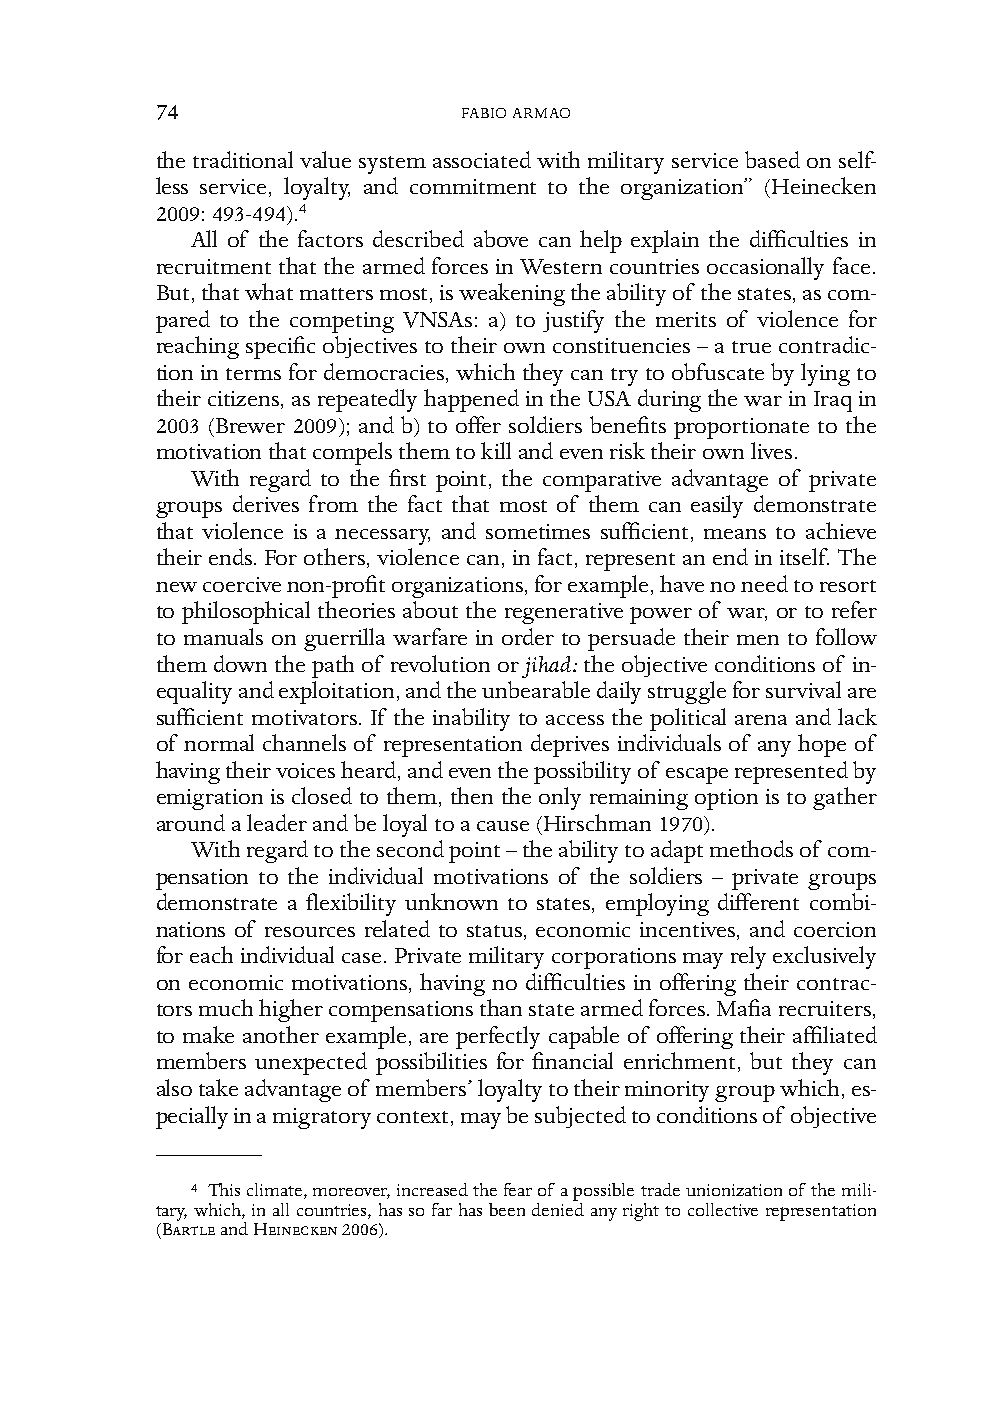 This screenshot has height=1420, width=1006. What do you see at coordinates (266, 503) in the screenshot?
I see `derives` at bounding box center [266, 503].
